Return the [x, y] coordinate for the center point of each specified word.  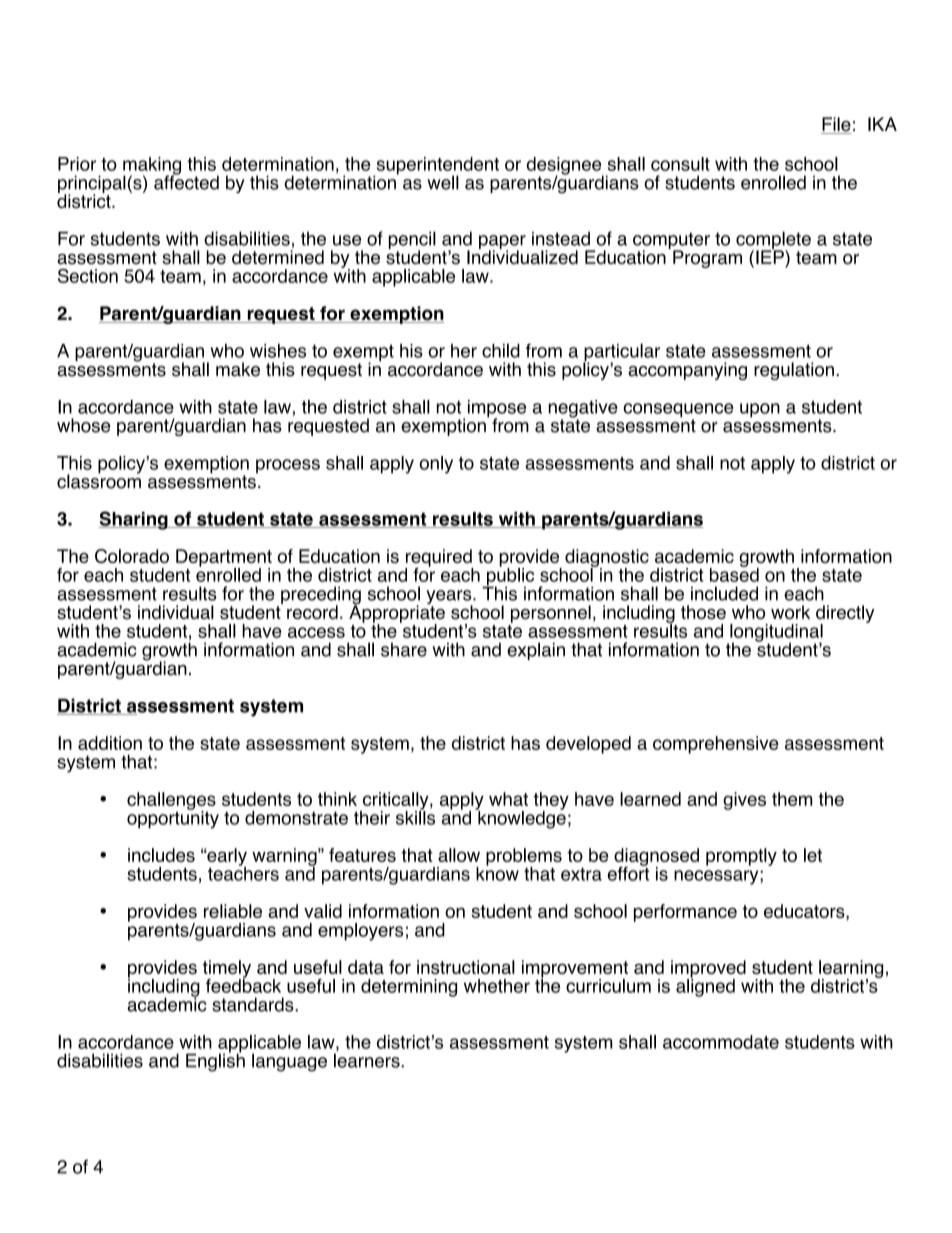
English [215, 1061]
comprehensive [716, 745]
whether [497, 986]
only [436, 465]
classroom [99, 480]
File [836, 125]
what [508, 799]
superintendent [436, 167]
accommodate [721, 1042]
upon [760, 410]
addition [110, 743]
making [152, 167]
